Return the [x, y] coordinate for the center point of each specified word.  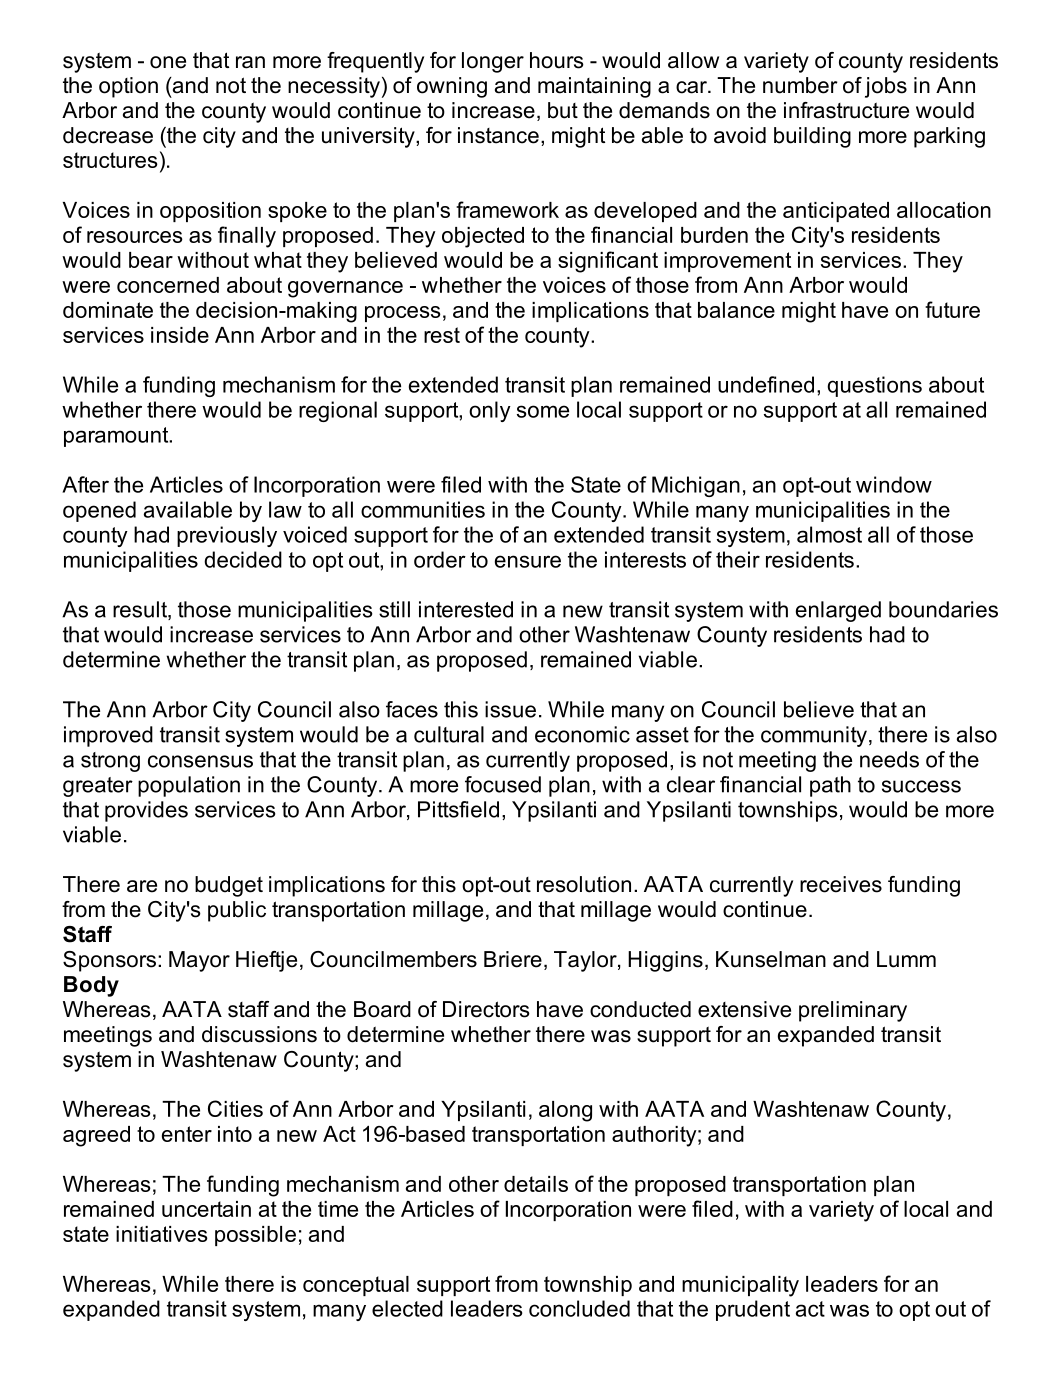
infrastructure [846, 110]
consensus [200, 761]
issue [510, 709]
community [814, 736]
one [168, 62]
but [563, 110]
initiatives [162, 1234]
